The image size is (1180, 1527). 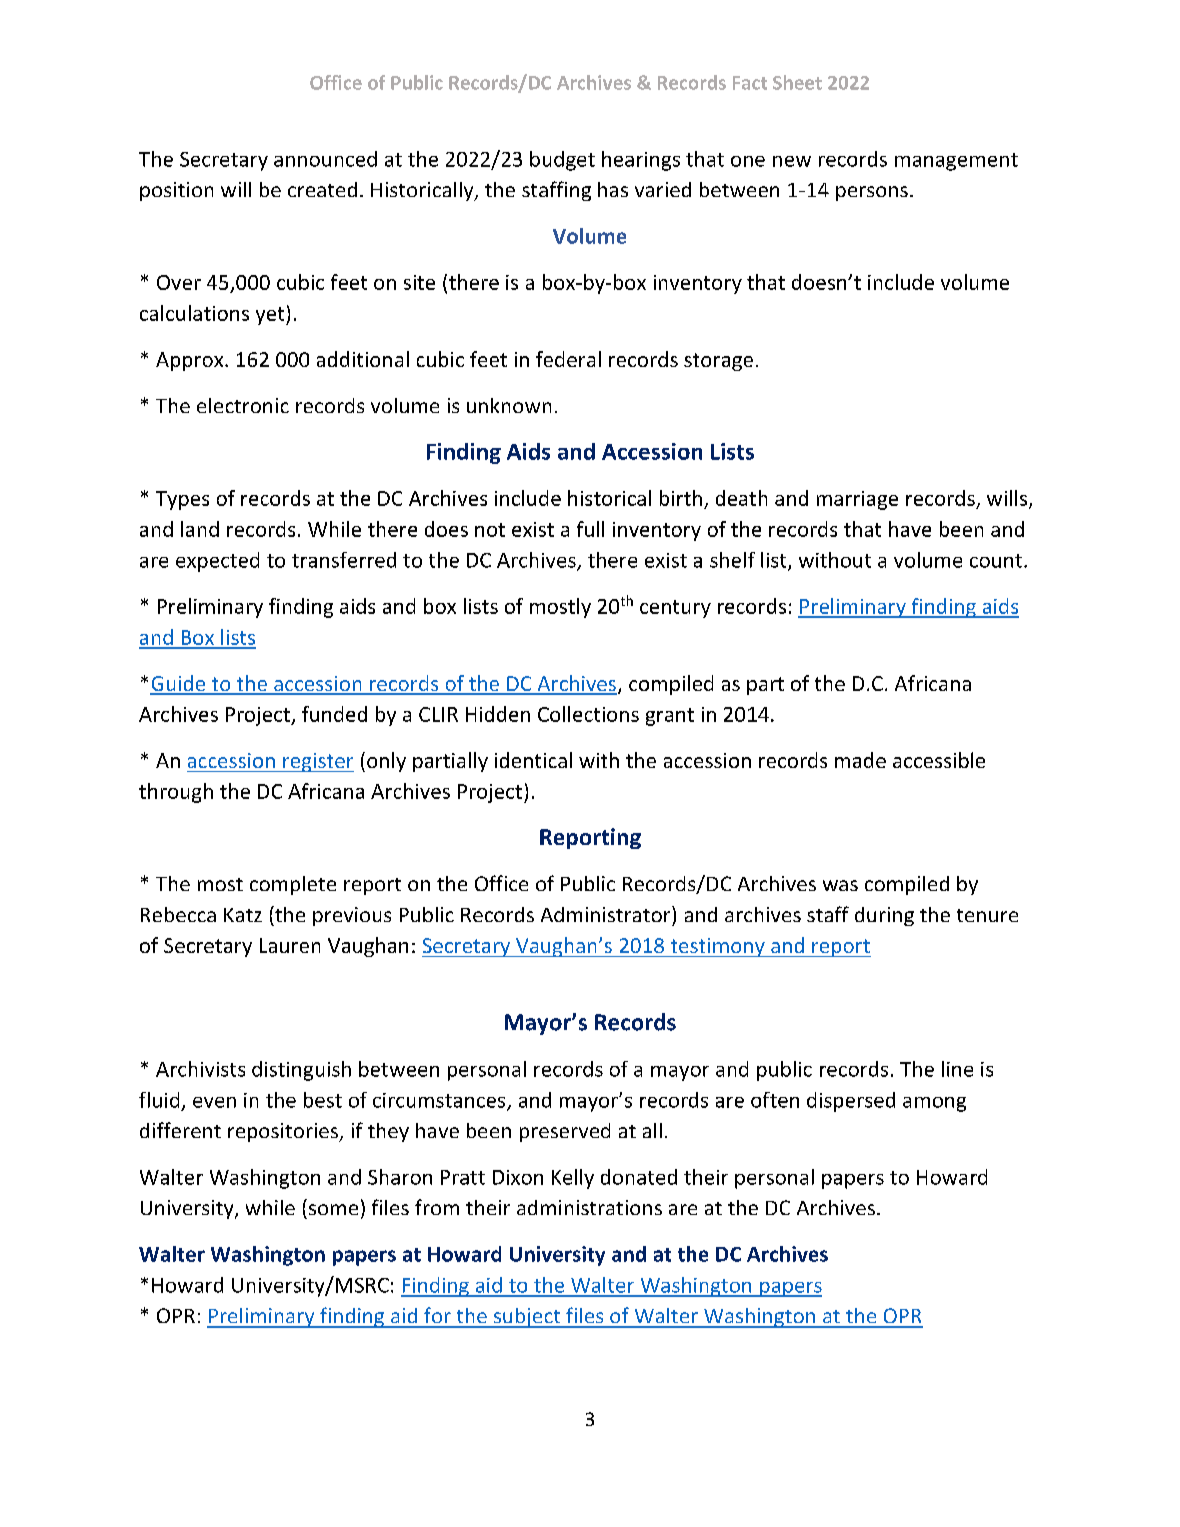 What do you see at coordinates (588, 714) in the document?
I see `Collections` at bounding box center [588, 714].
